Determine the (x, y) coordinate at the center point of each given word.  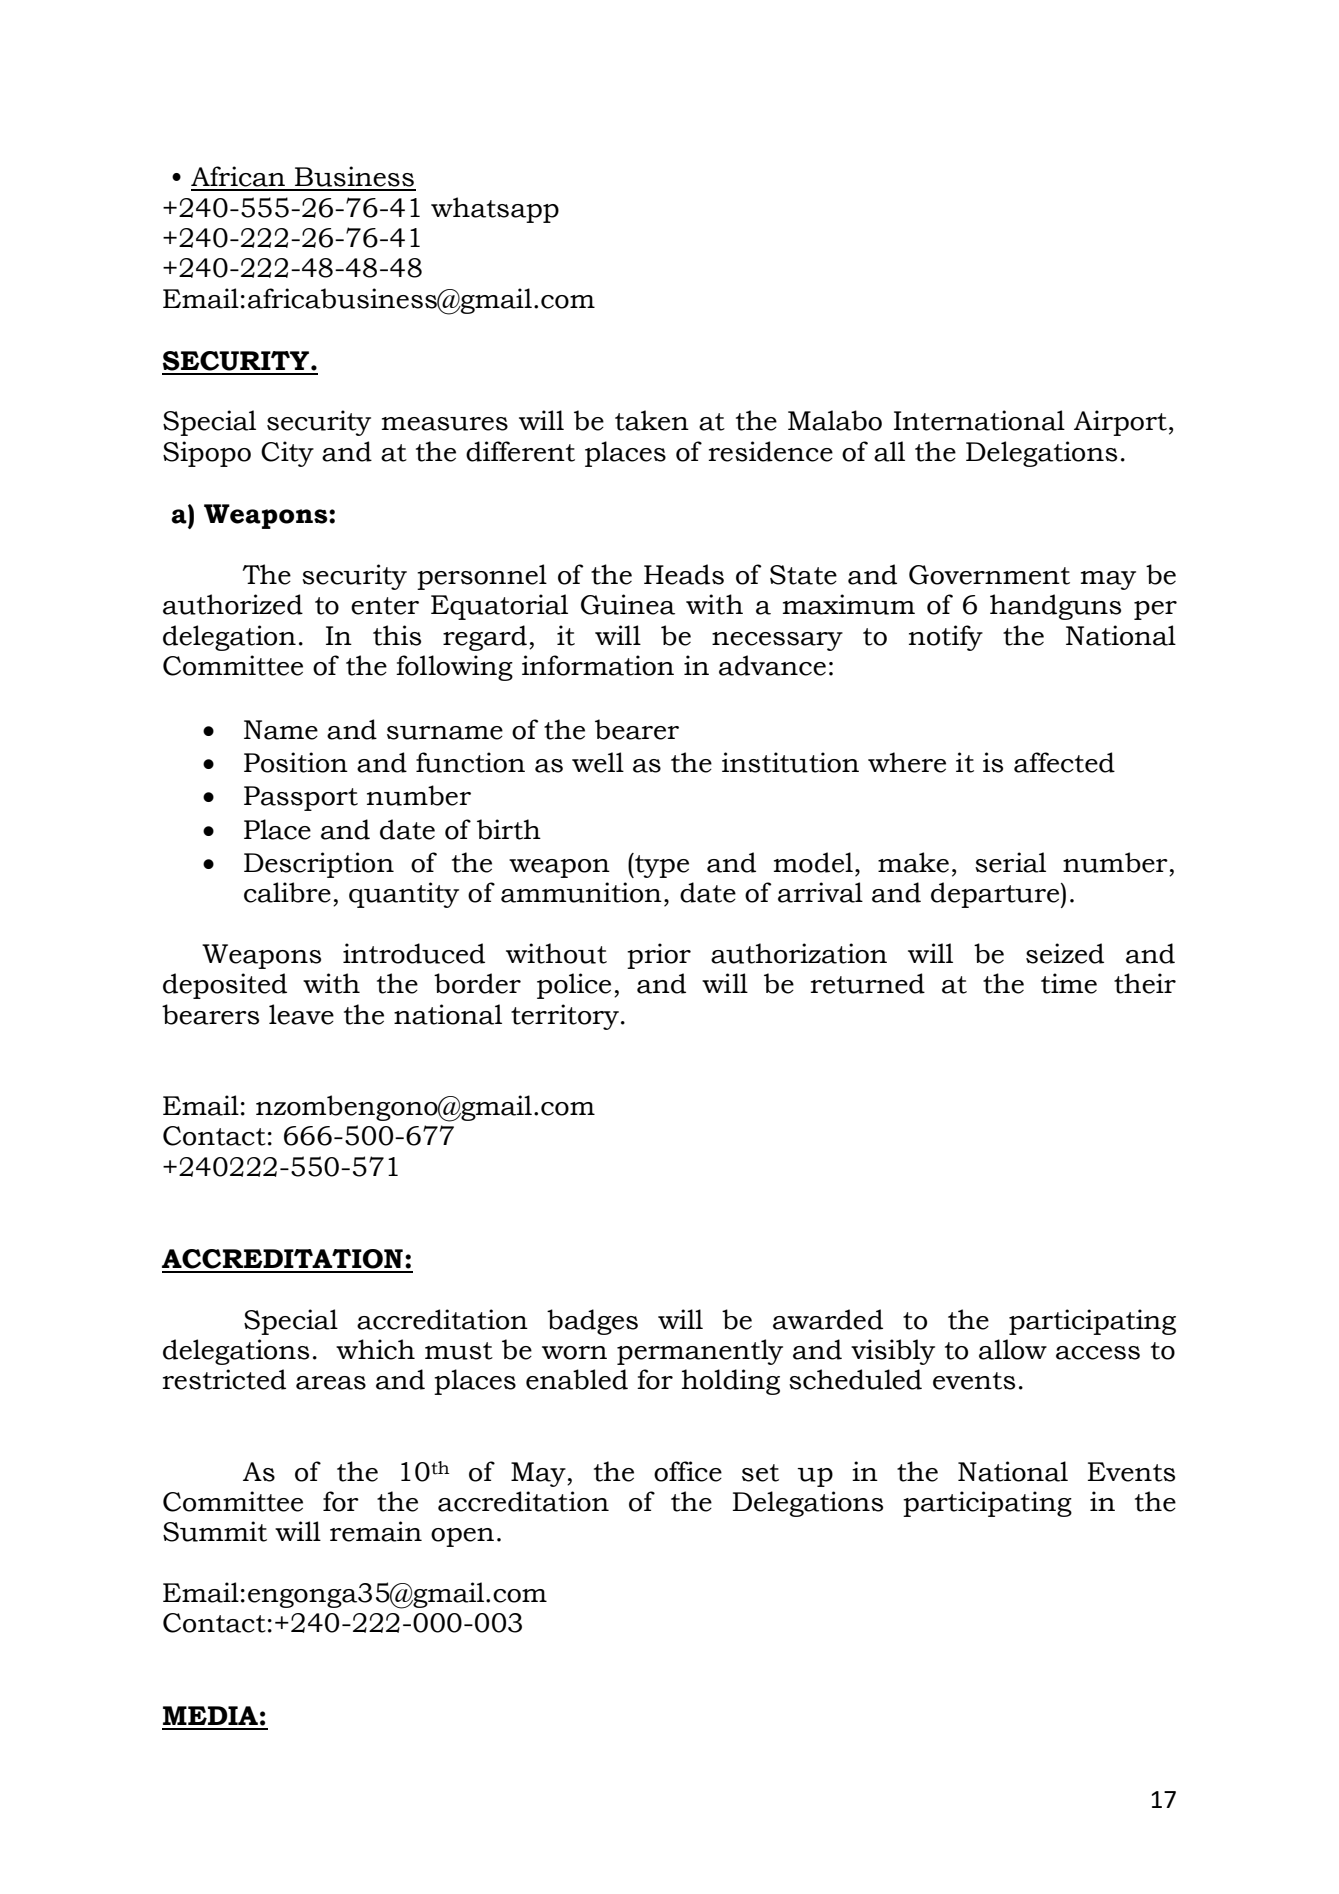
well (598, 762)
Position (296, 762)
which (375, 1349)
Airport (1120, 423)
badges (592, 1322)
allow (1013, 1349)
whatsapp (495, 210)
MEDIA (210, 1715)
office (688, 1471)
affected (1064, 762)
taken (652, 420)
